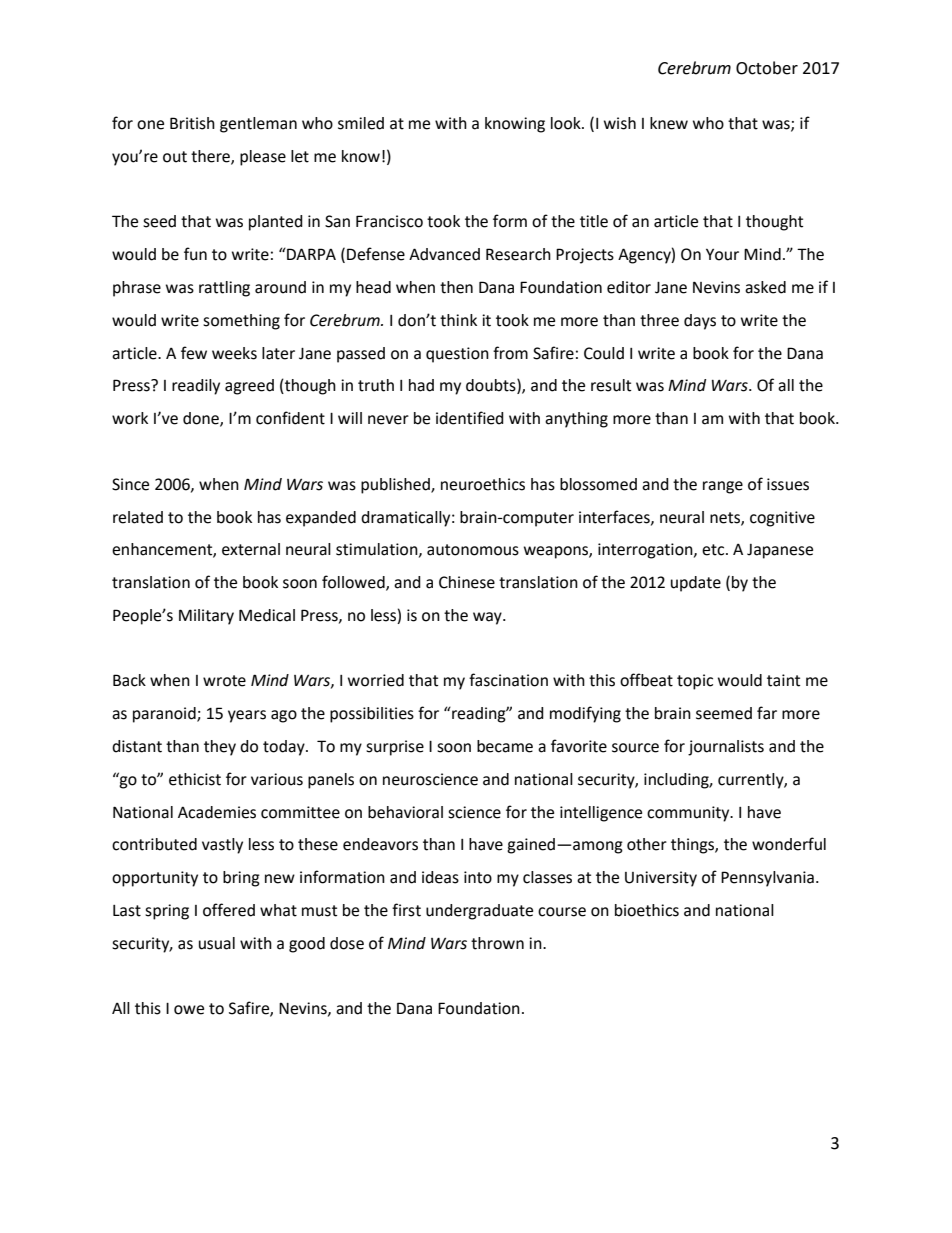  Describe the element at coordinates (196, 387) in the screenshot. I see `readily` at that location.
